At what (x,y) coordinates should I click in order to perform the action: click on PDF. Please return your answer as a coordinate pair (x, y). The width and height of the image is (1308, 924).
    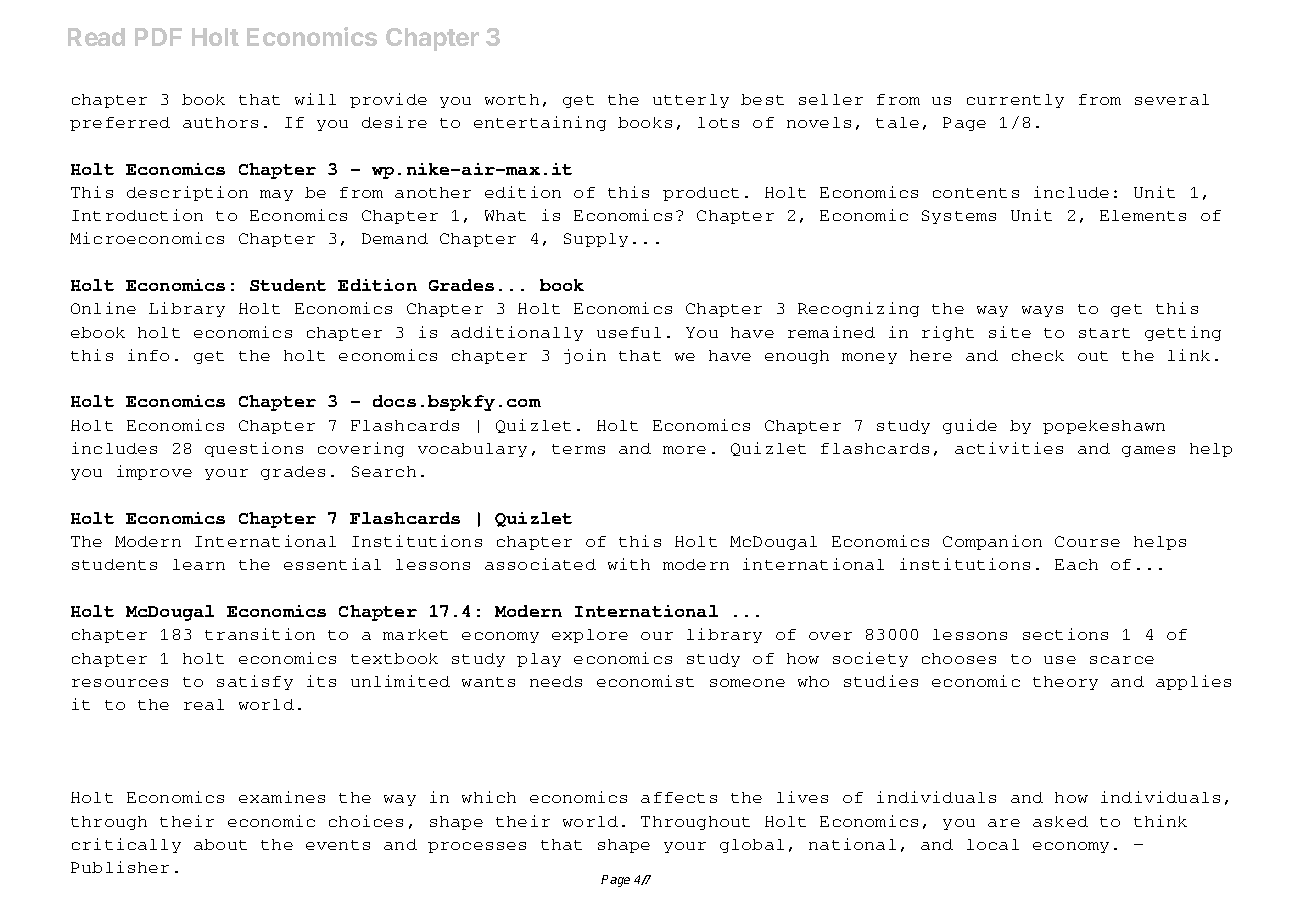
    Looking at the image, I should click on (158, 37).
